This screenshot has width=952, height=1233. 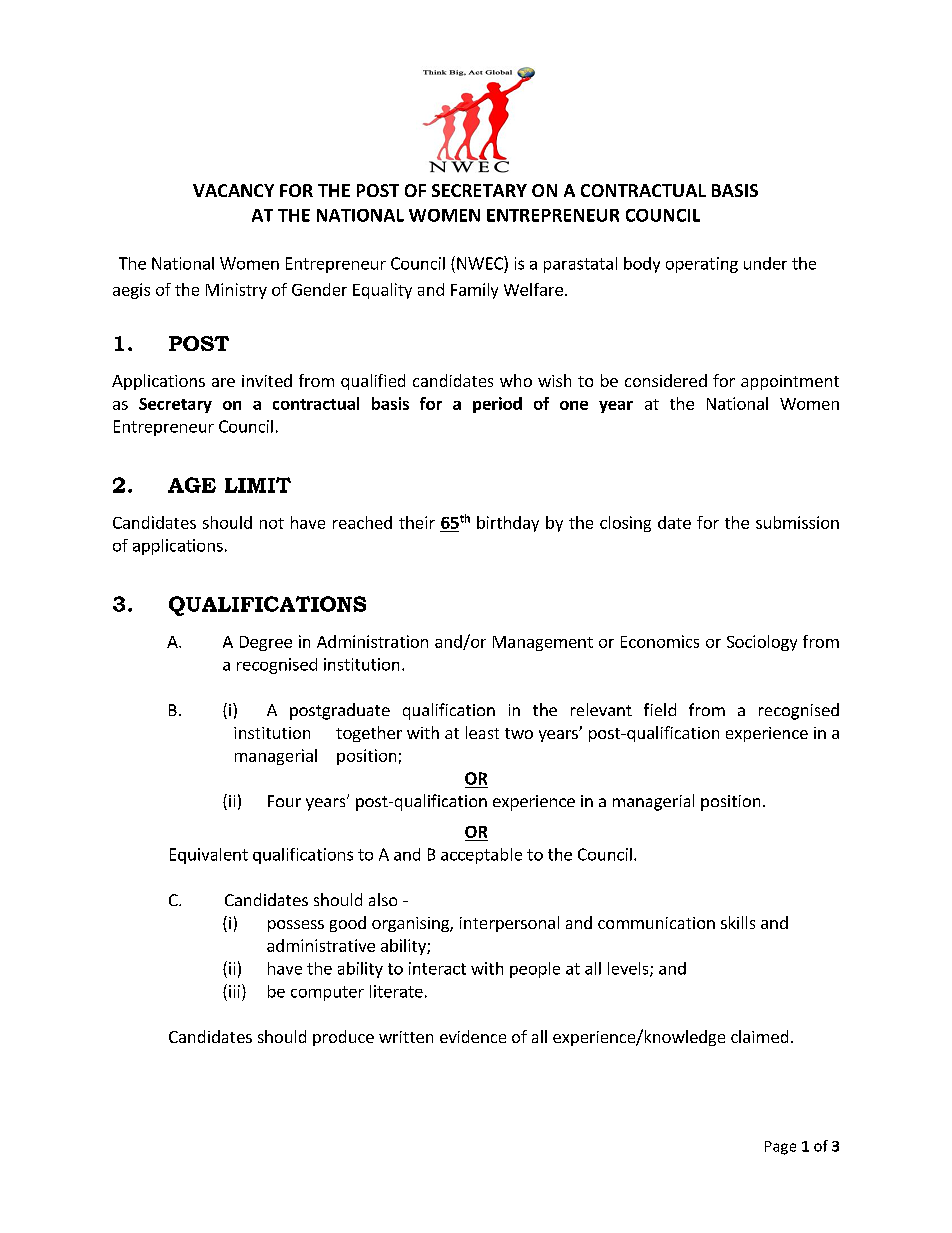 I want to click on operating, so click(x=702, y=265).
